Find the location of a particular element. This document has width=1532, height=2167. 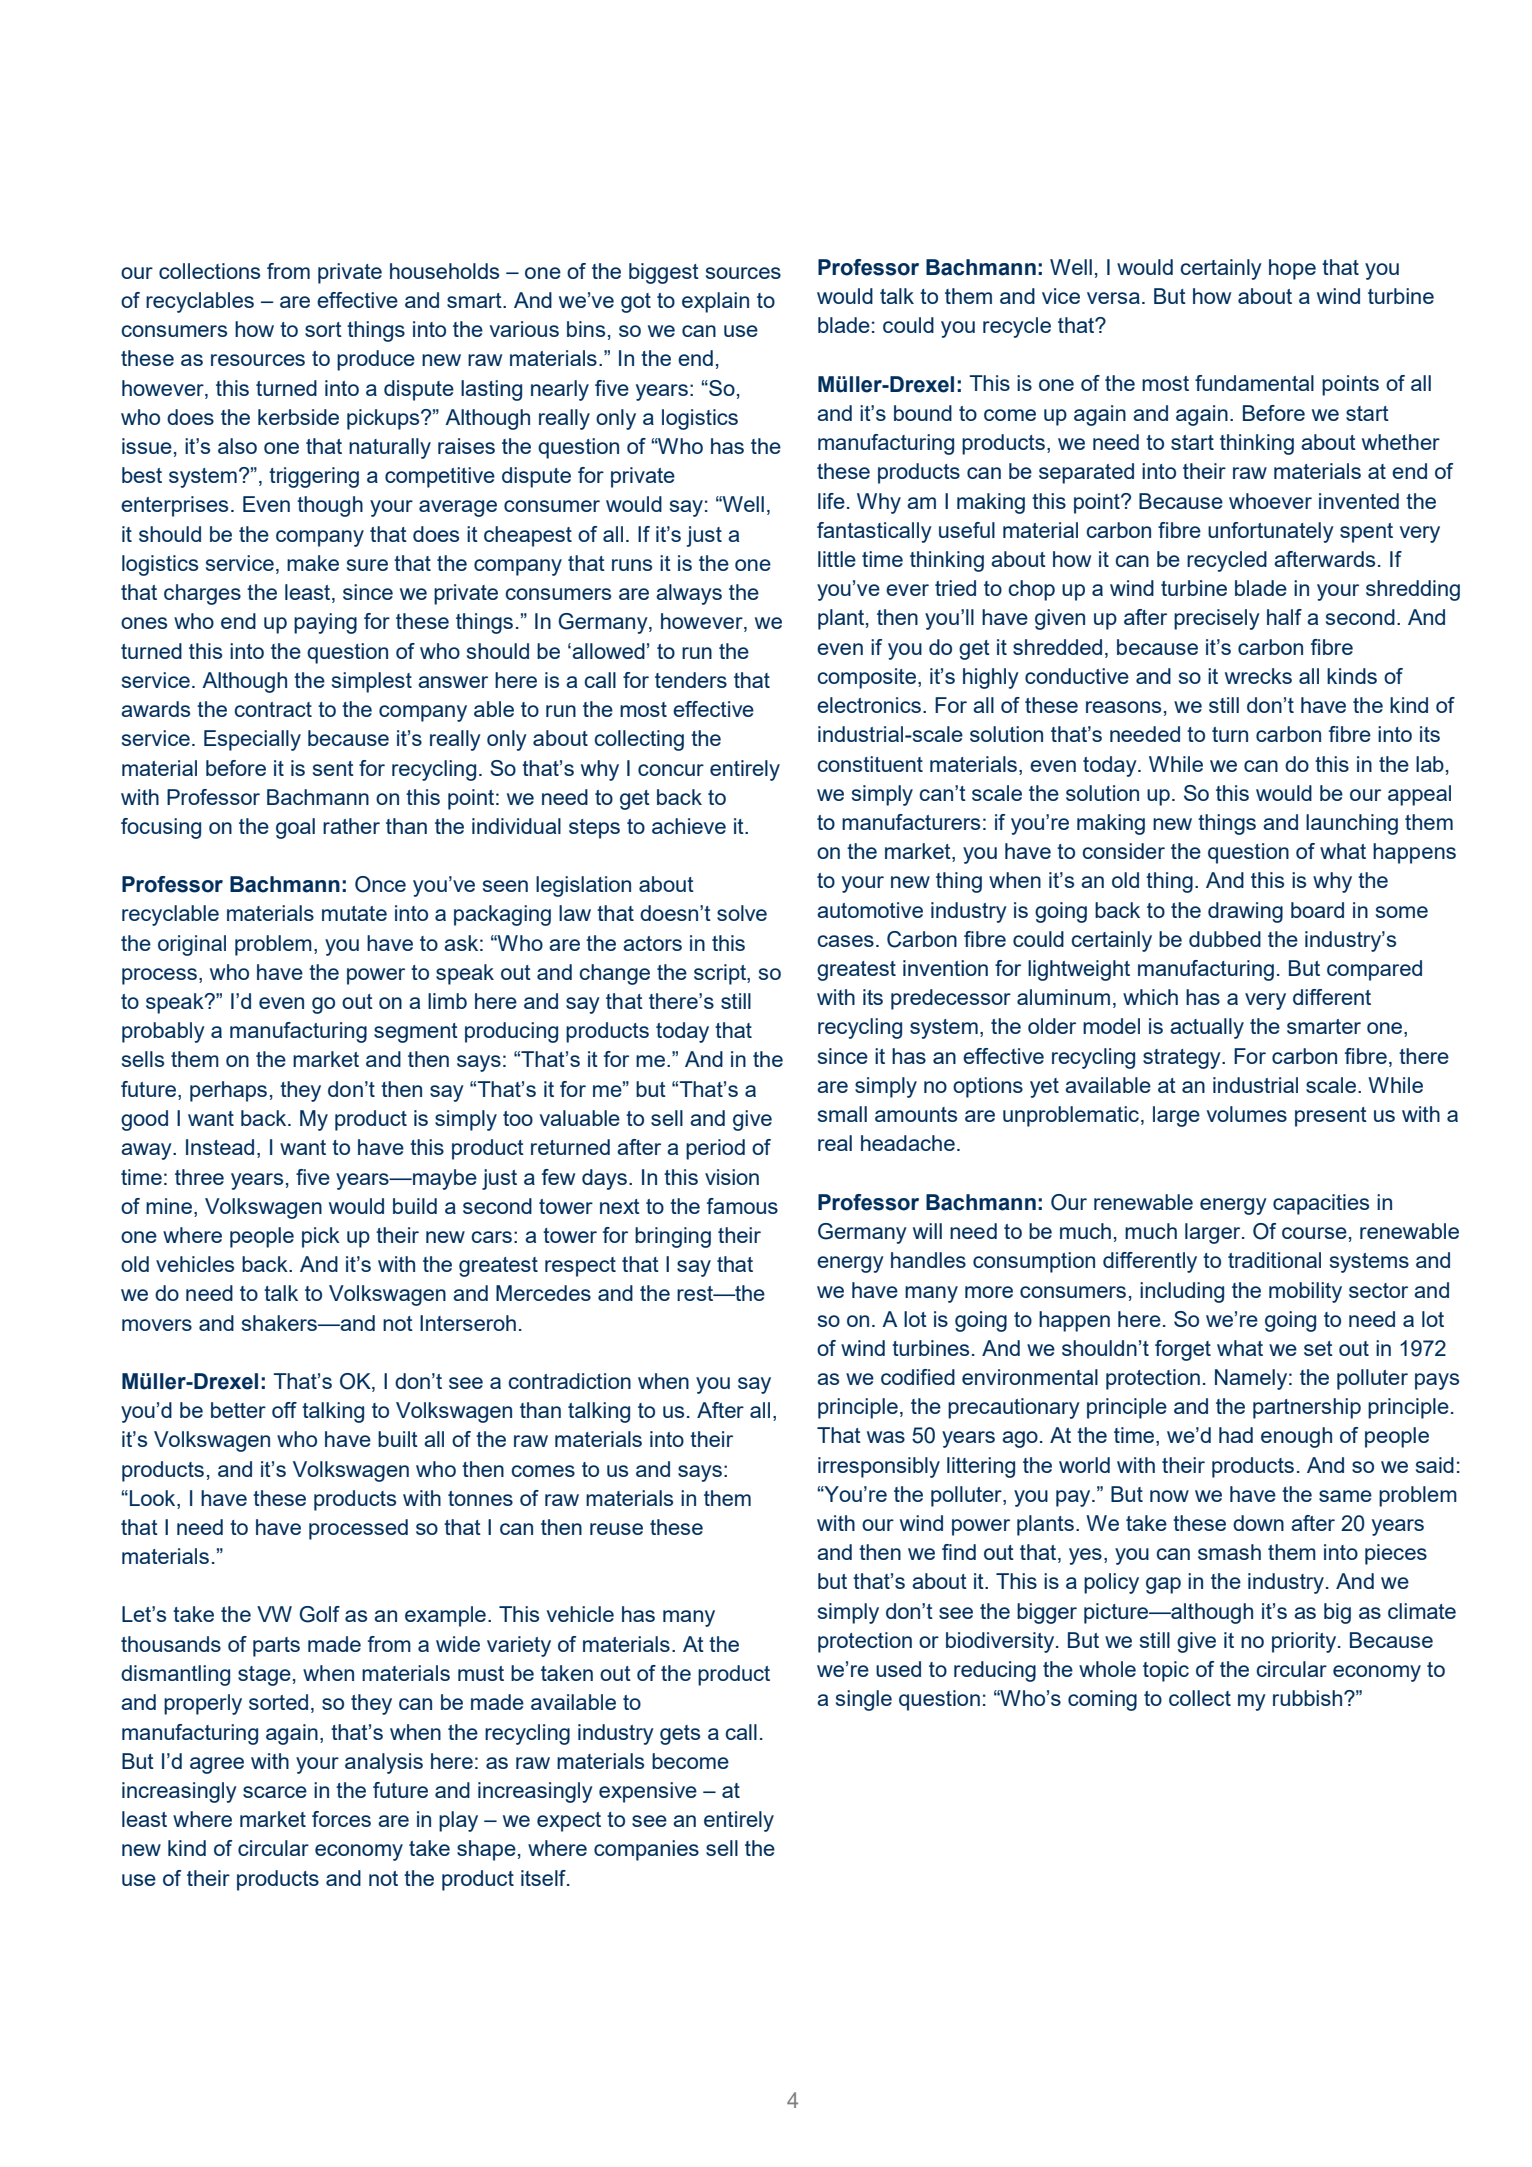

off is located at coordinates (284, 1410).
